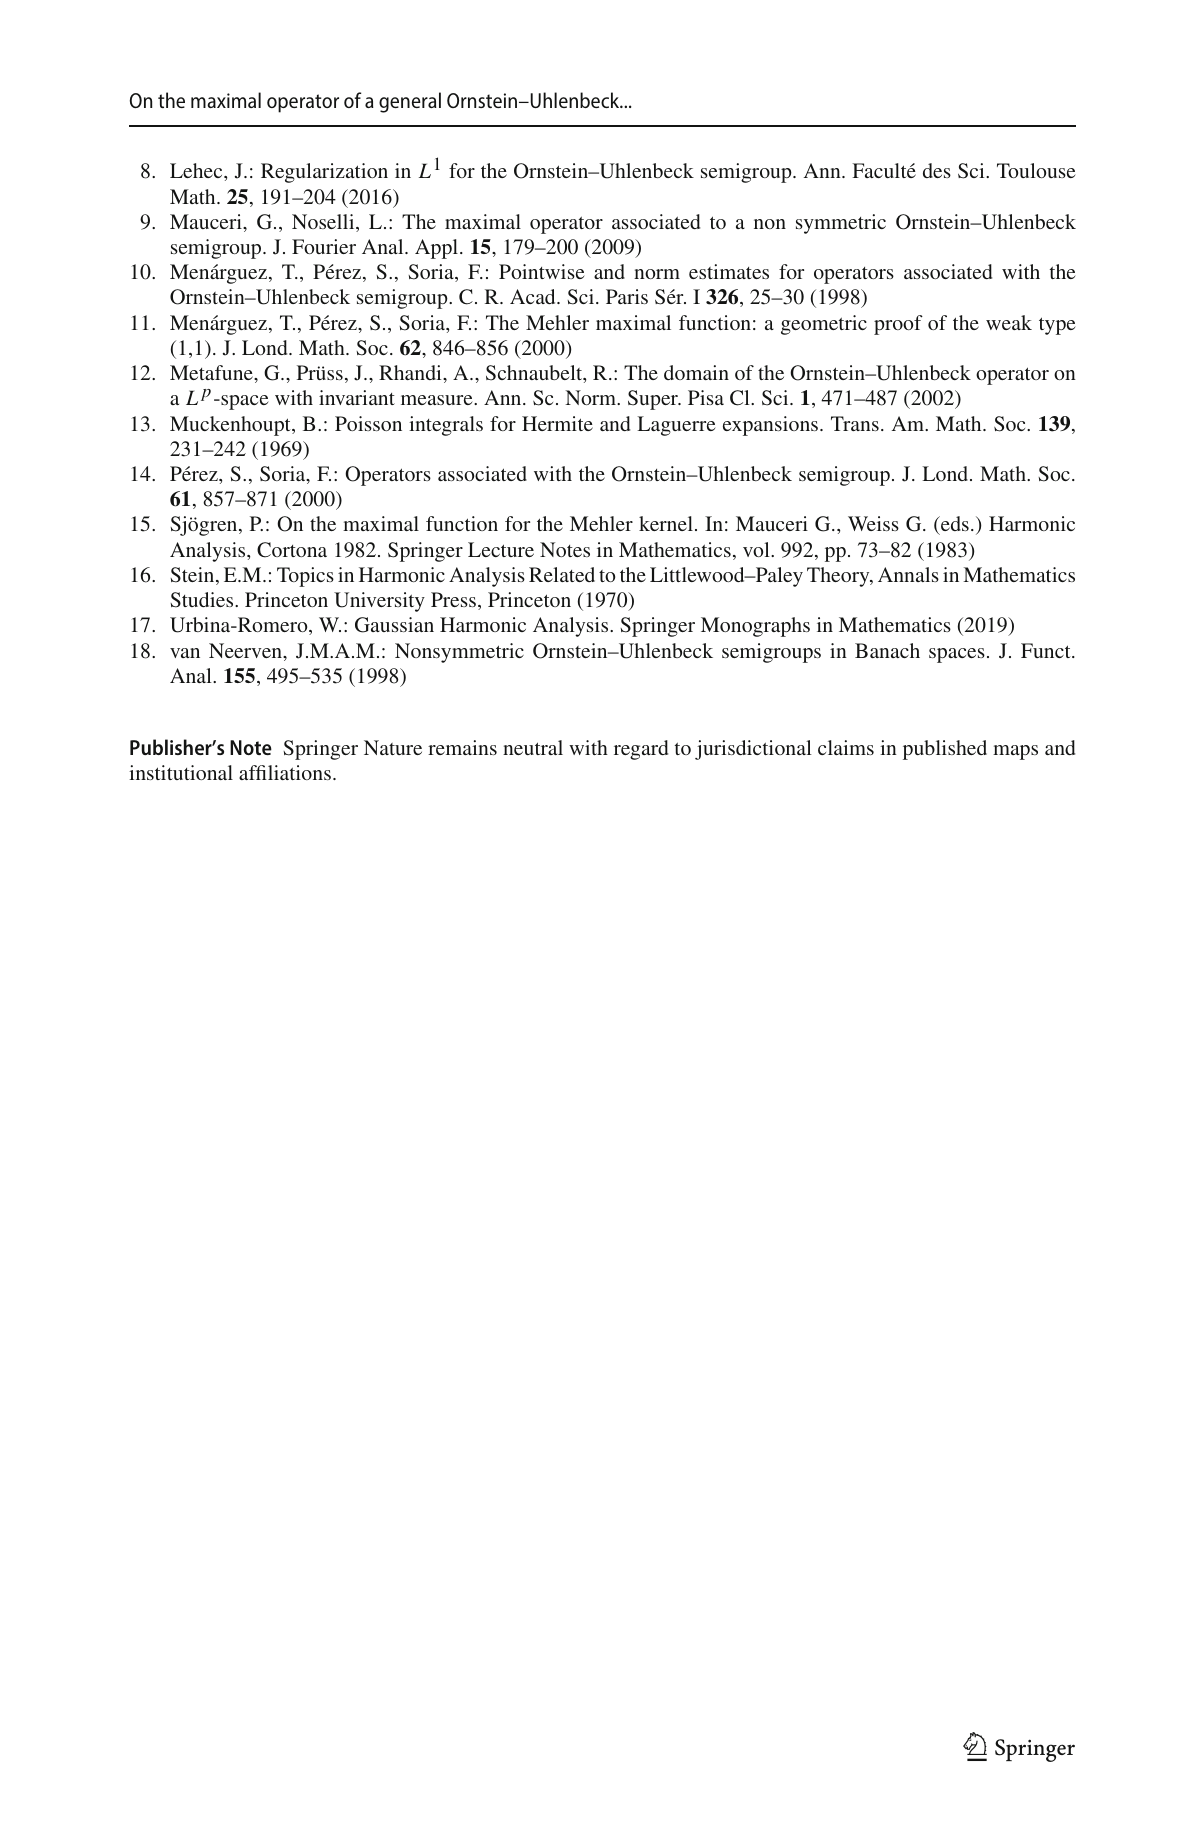 The image size is (1203, 1823). Describe the element at coordinates (641, 750) in the page. I see `regard` at that location.
